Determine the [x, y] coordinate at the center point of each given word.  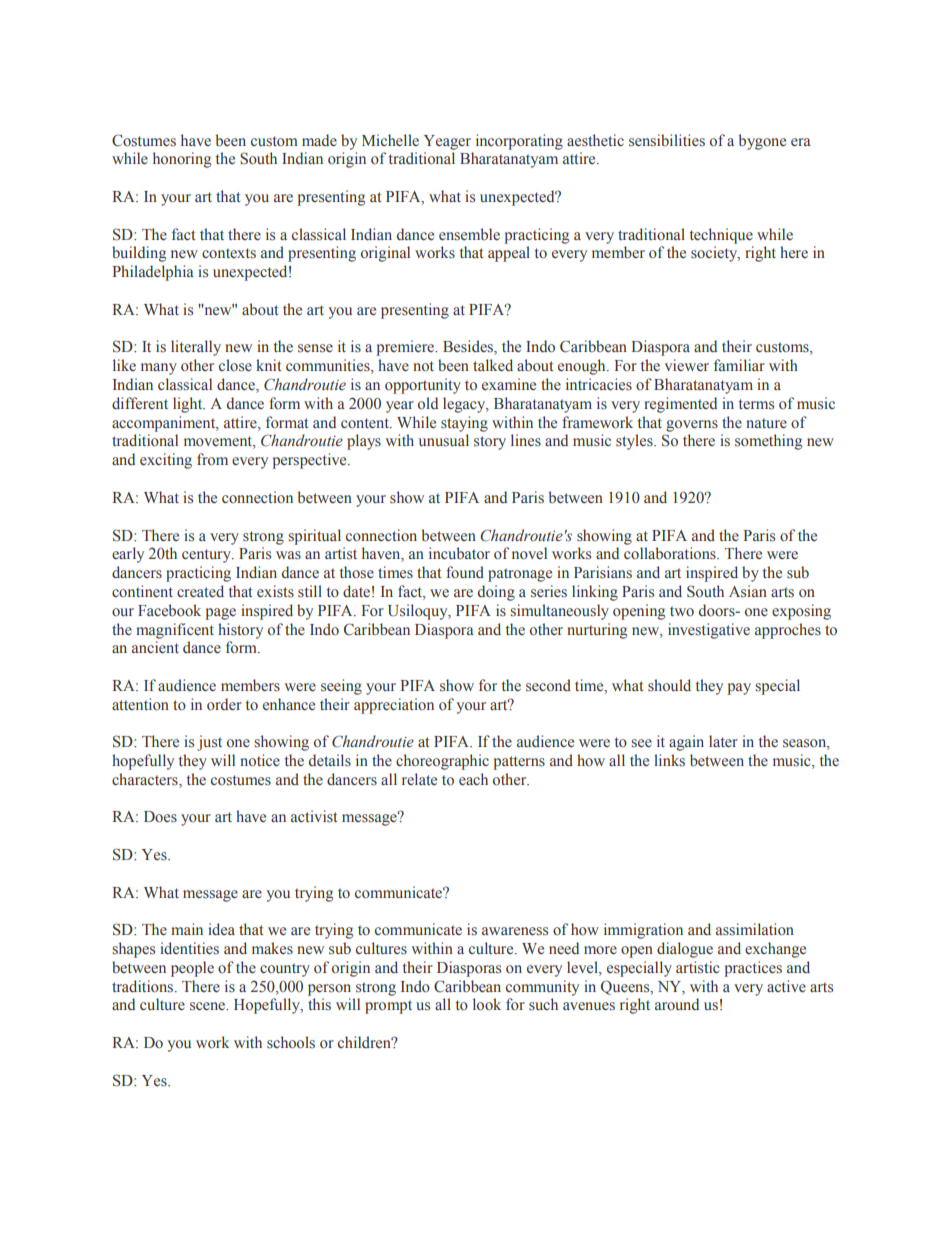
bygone [762, 142]
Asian [748, 591]
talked [493, 365]
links [669, 760]
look [487, 1004]
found [465, 572]
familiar [739, 365]
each [473, 779]
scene [209, 1006]
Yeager [447, 142]
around [677, 1004]
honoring [182, 160]
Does [160, 816]
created [200, 591]
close [235, 365]
